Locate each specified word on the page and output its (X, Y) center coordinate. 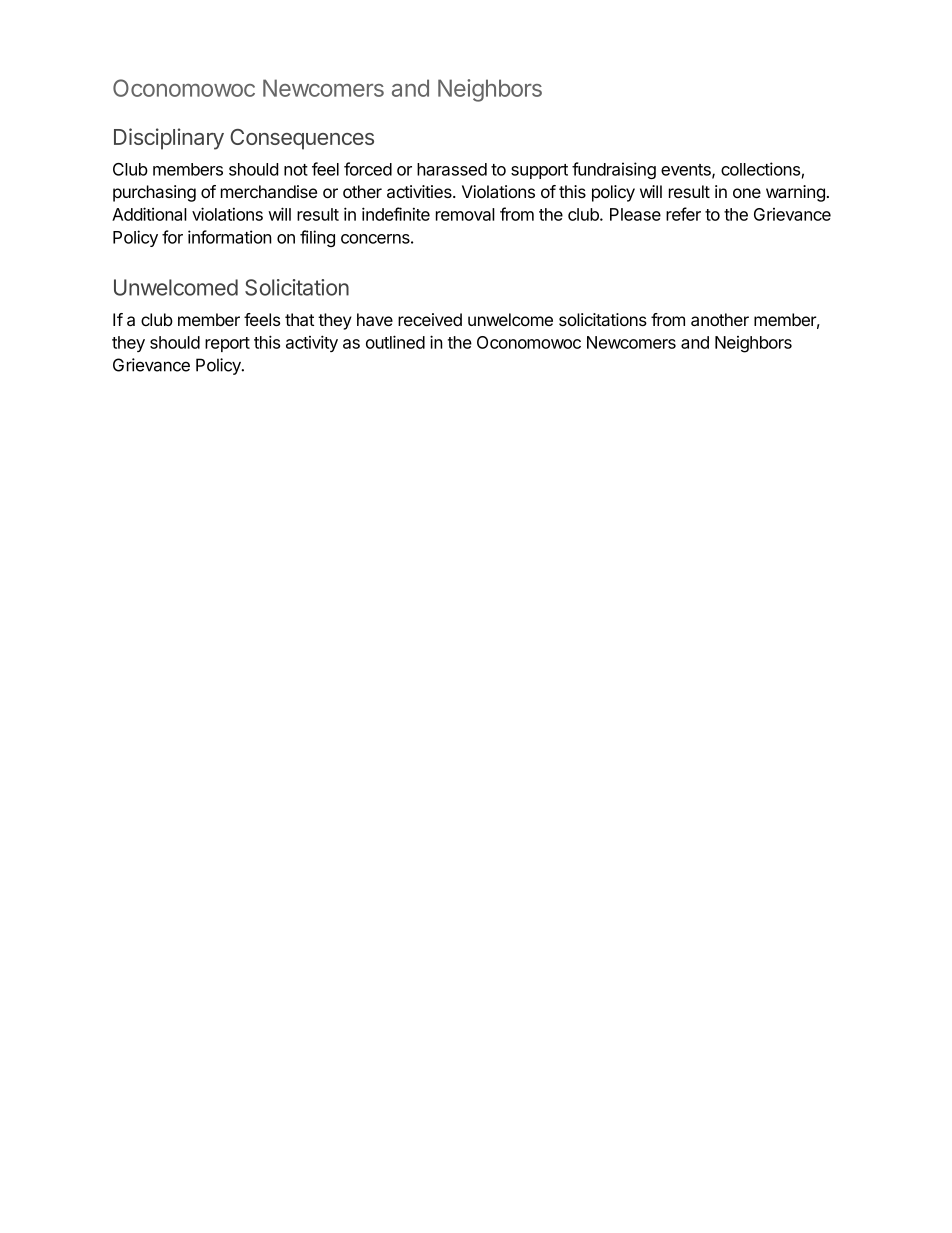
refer (683, 214)
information (230, 237)
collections (760, 169)
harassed (452, 169)
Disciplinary (169, 139)
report (227, 344)
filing (317, 238)
